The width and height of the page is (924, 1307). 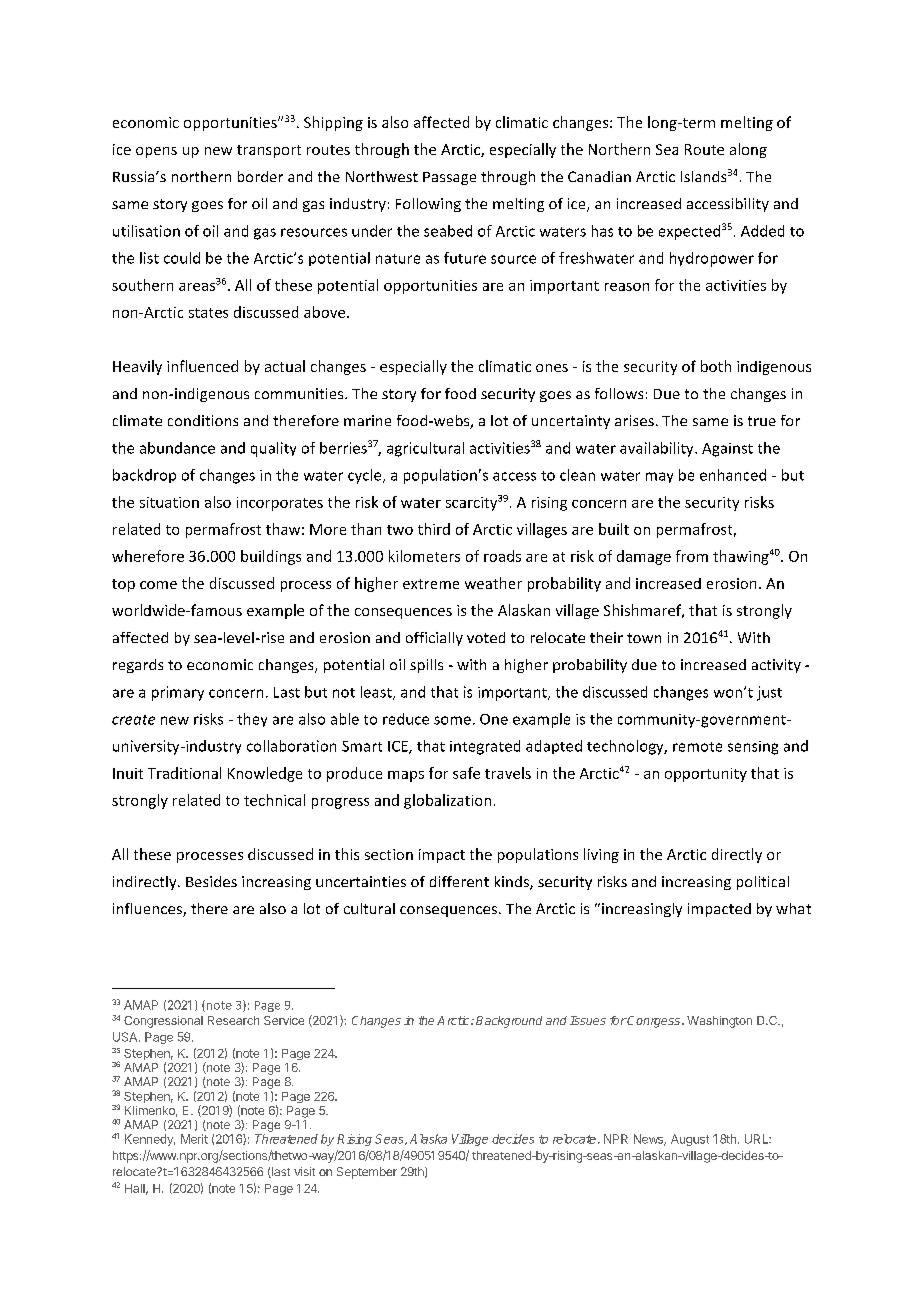 I want to click on enhanced, so click(x=733, y=475).
